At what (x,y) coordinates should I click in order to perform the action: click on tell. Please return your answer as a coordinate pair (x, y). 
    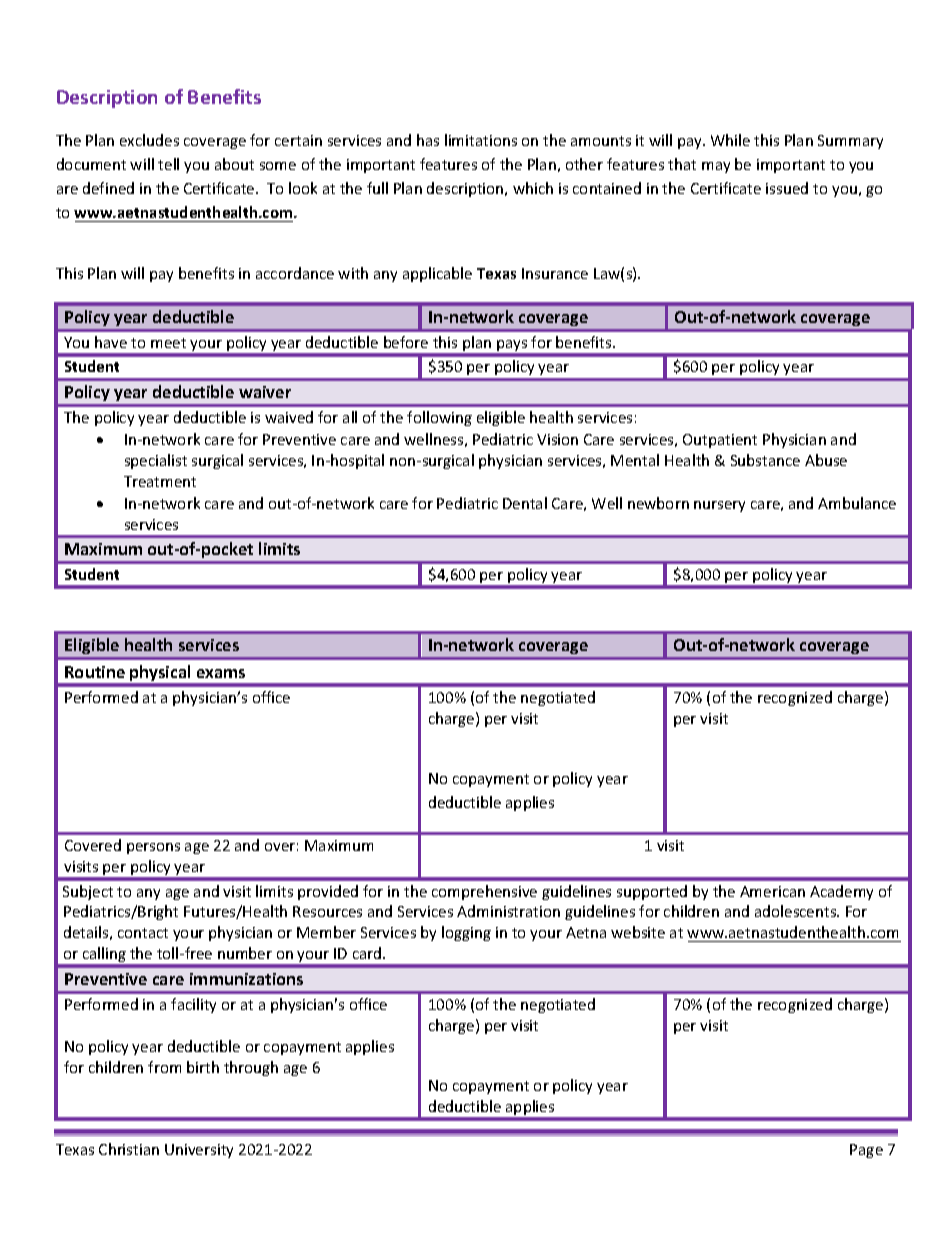
    Looking at the image, I should click on (168, 164).
